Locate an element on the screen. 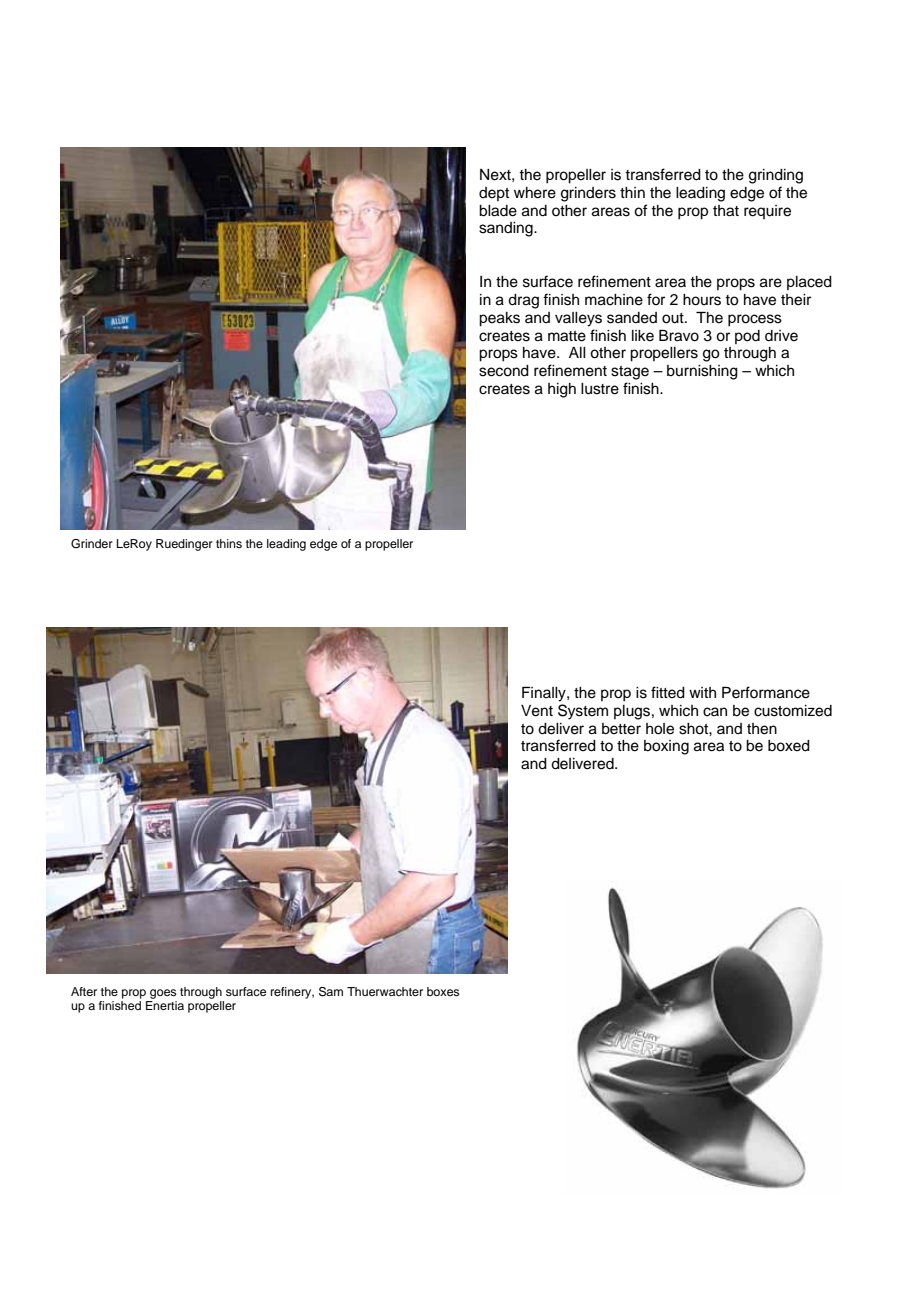 The image size is (924, 1308). Vent is located at coordinates (537, 711).
